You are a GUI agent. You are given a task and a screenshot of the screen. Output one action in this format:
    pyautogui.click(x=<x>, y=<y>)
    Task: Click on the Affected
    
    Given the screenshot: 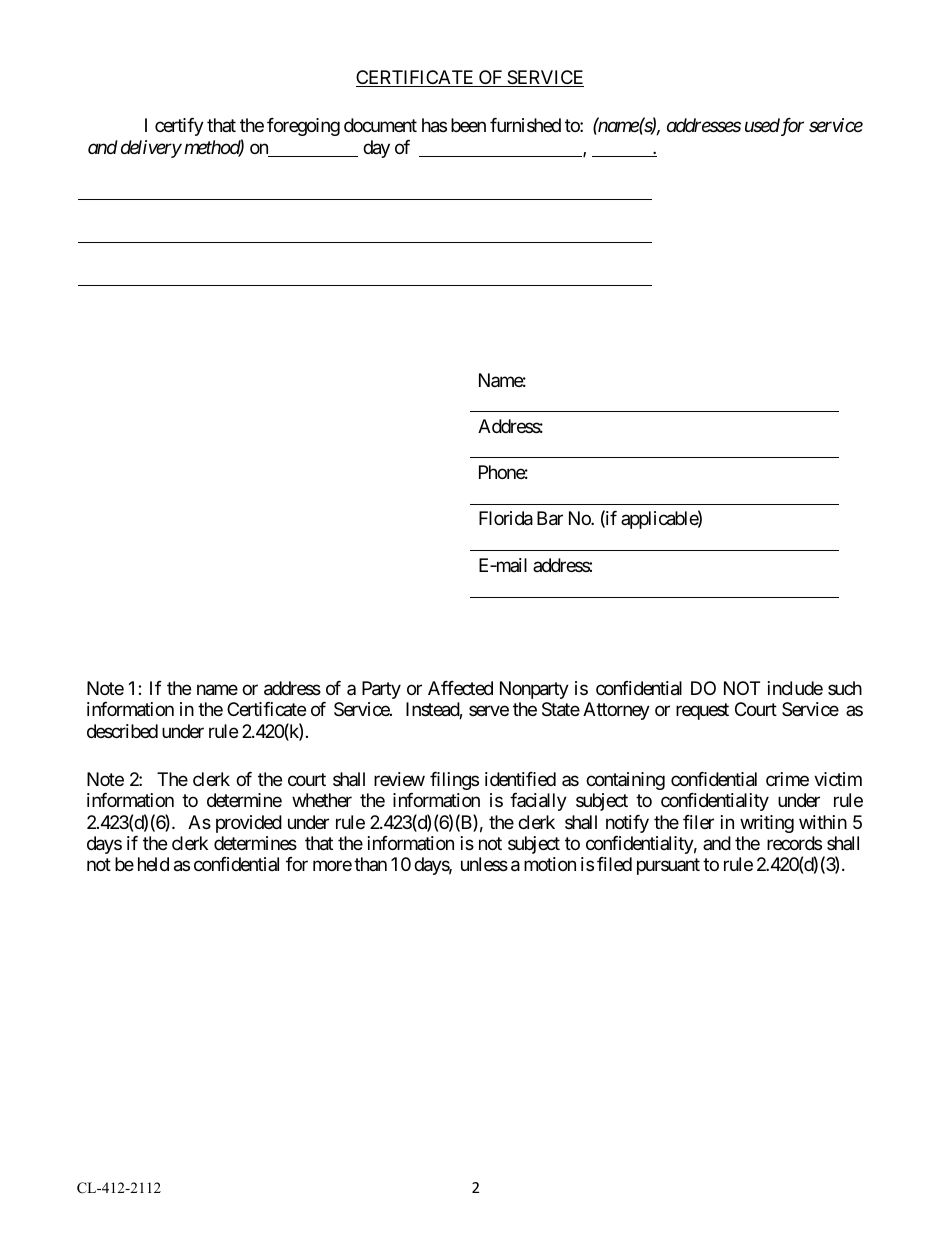 What is the action you would take?
    pyautogui.click(x=460, y=688)
